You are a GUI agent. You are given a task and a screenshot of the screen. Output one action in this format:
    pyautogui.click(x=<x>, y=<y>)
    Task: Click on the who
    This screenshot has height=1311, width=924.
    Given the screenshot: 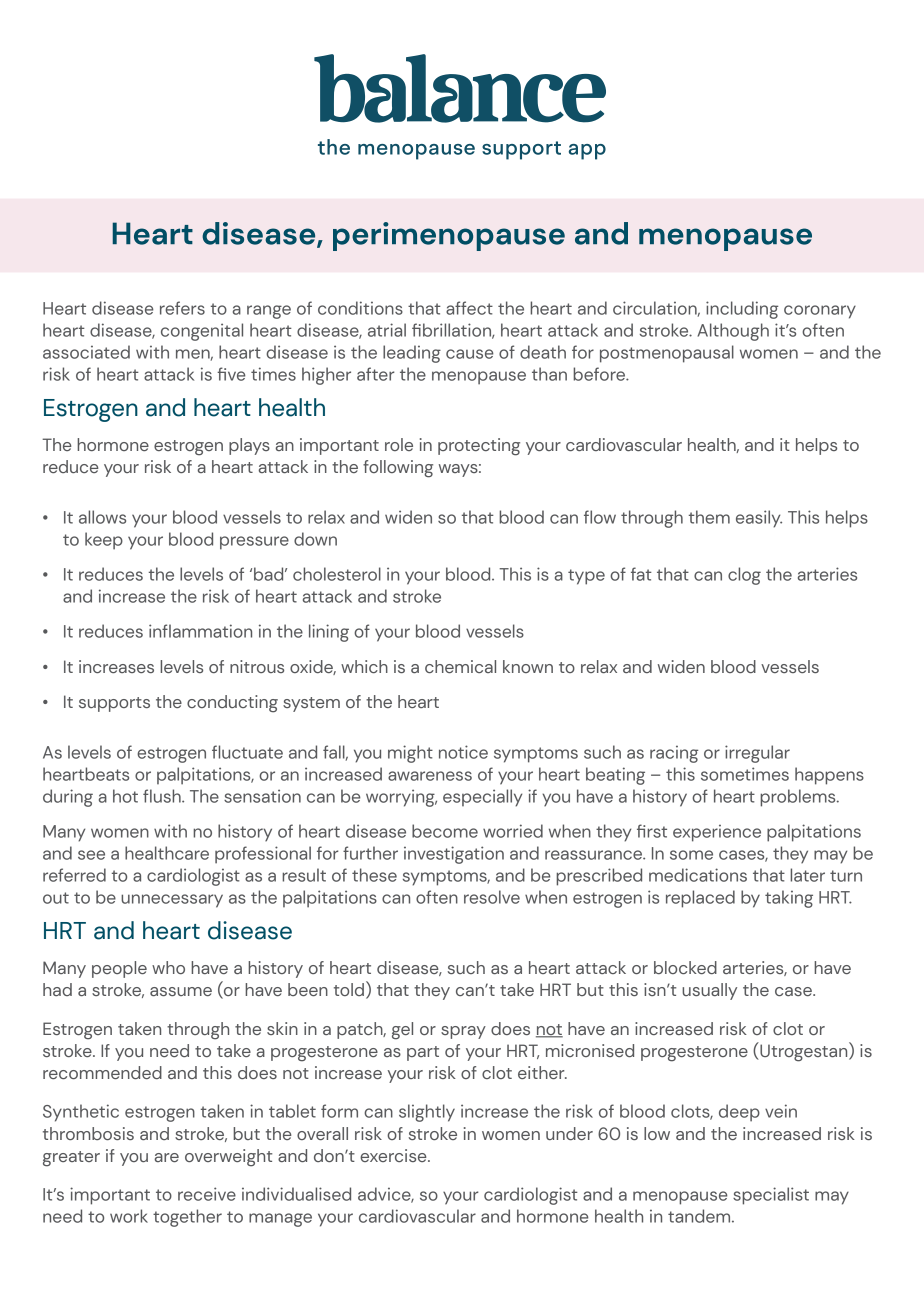 What is the action you would take?
    pyautogui.click(x=168, y=967)
